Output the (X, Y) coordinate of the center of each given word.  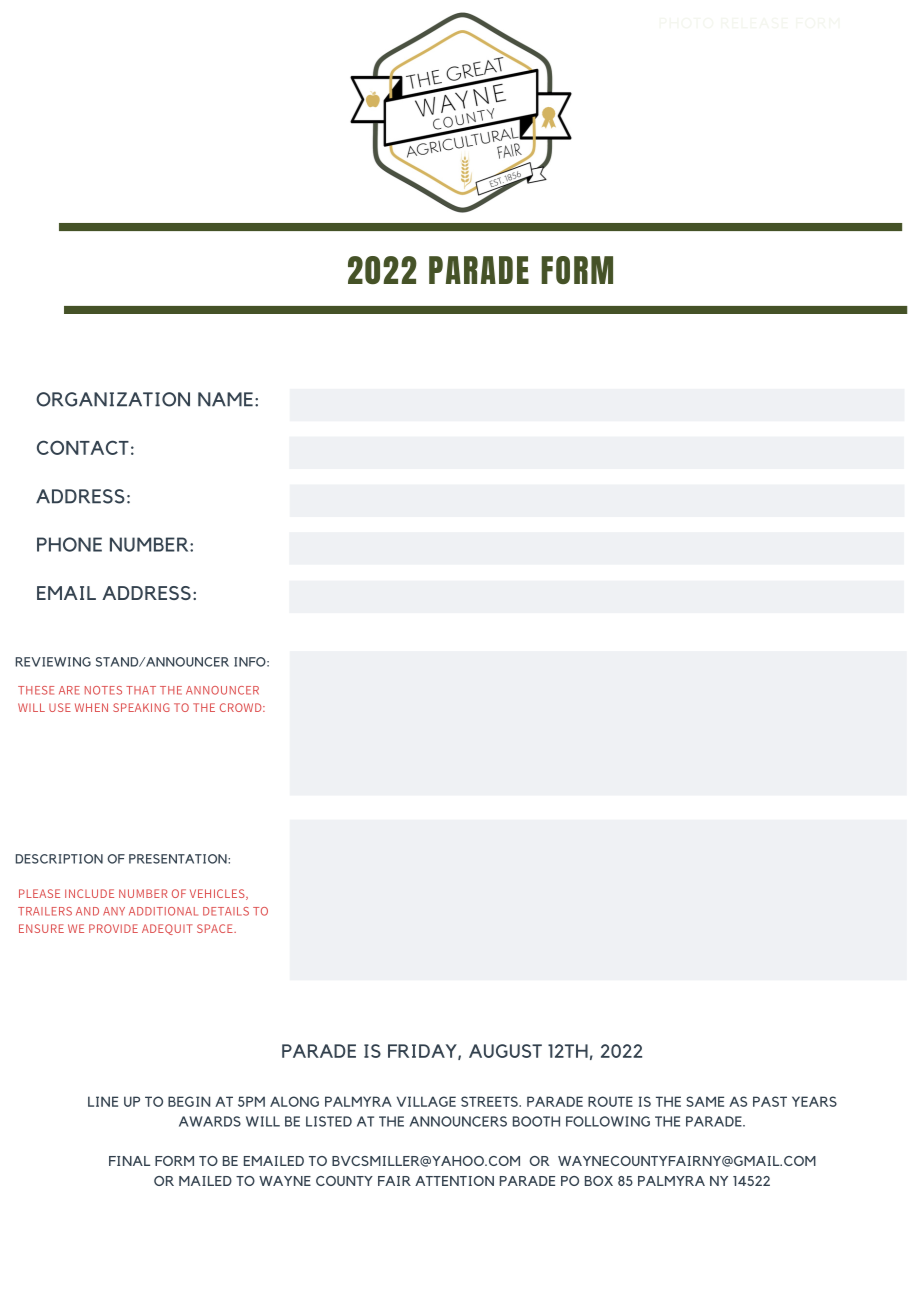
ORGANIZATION (113, 399)
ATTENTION (454, 1181)
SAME (705, 1101)
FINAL (129, 1161)
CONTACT (83, 447)
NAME (225, 399)
